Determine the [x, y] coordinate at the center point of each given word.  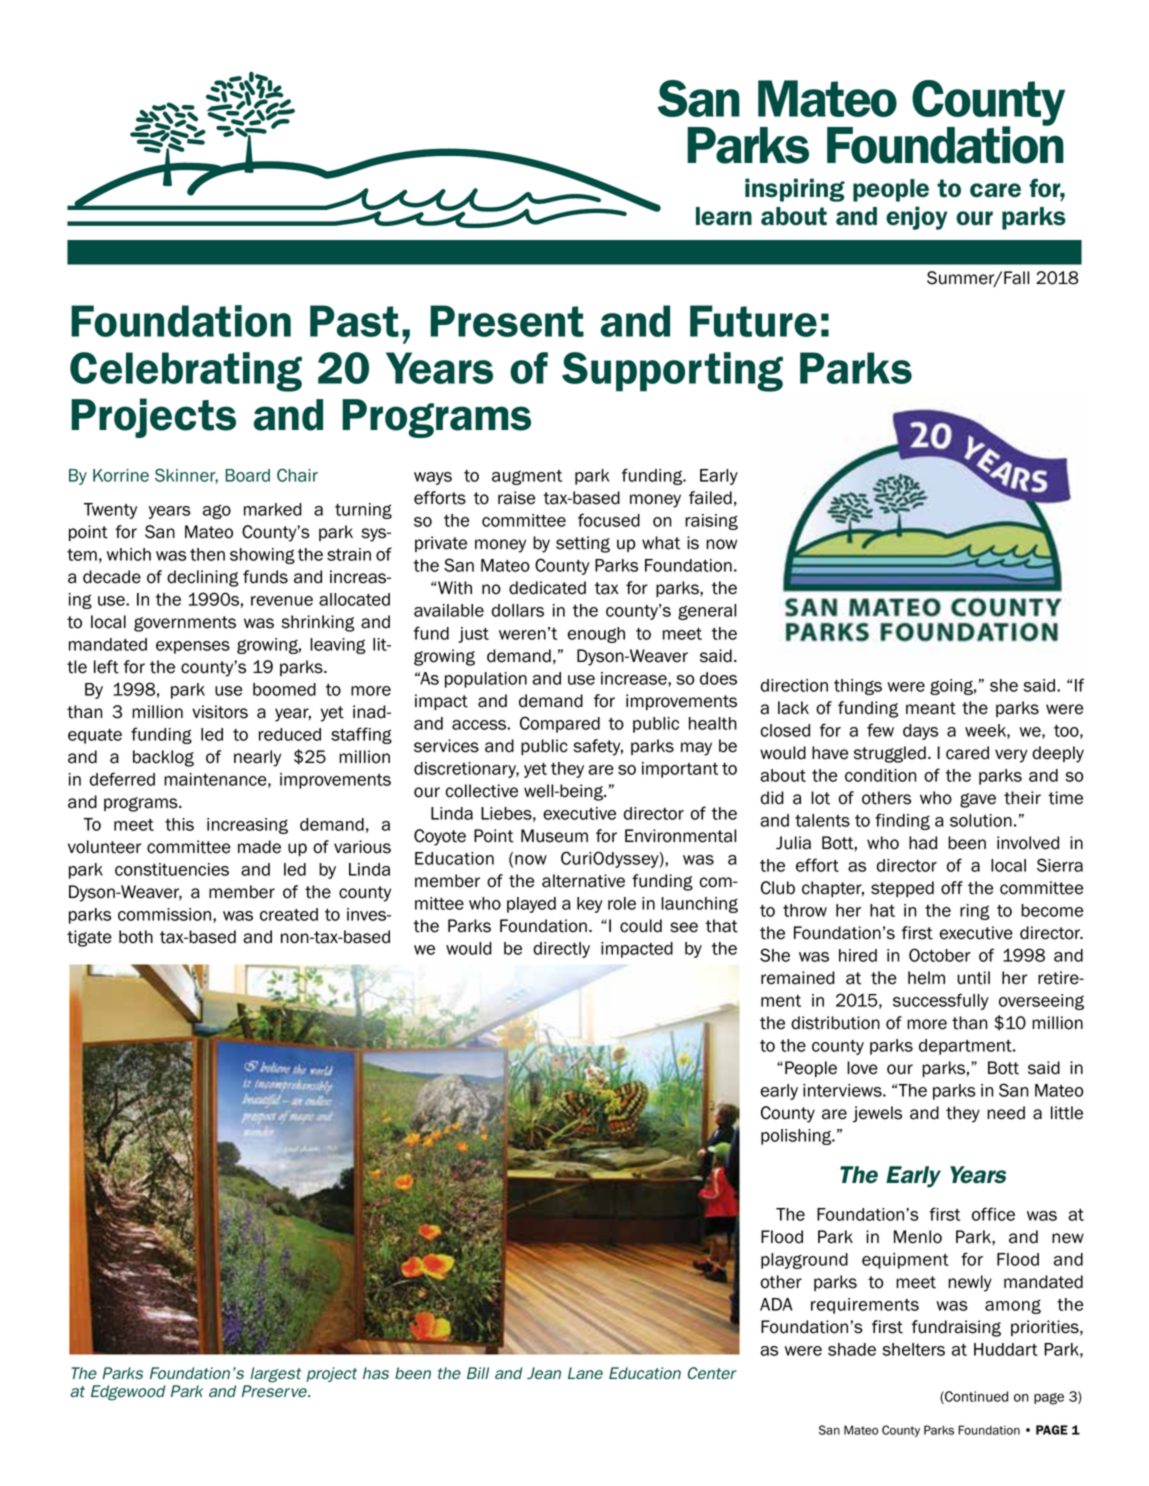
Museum [554, 836]
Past [354, 321]
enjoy [916, 218]
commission [164, 914]
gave [978, 800]
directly [561, 950]
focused [609, 520]
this [179, 824]
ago [217, 511]
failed [710, 498]
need [1006, 1113]
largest [276, 1375]
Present [507, 321]
